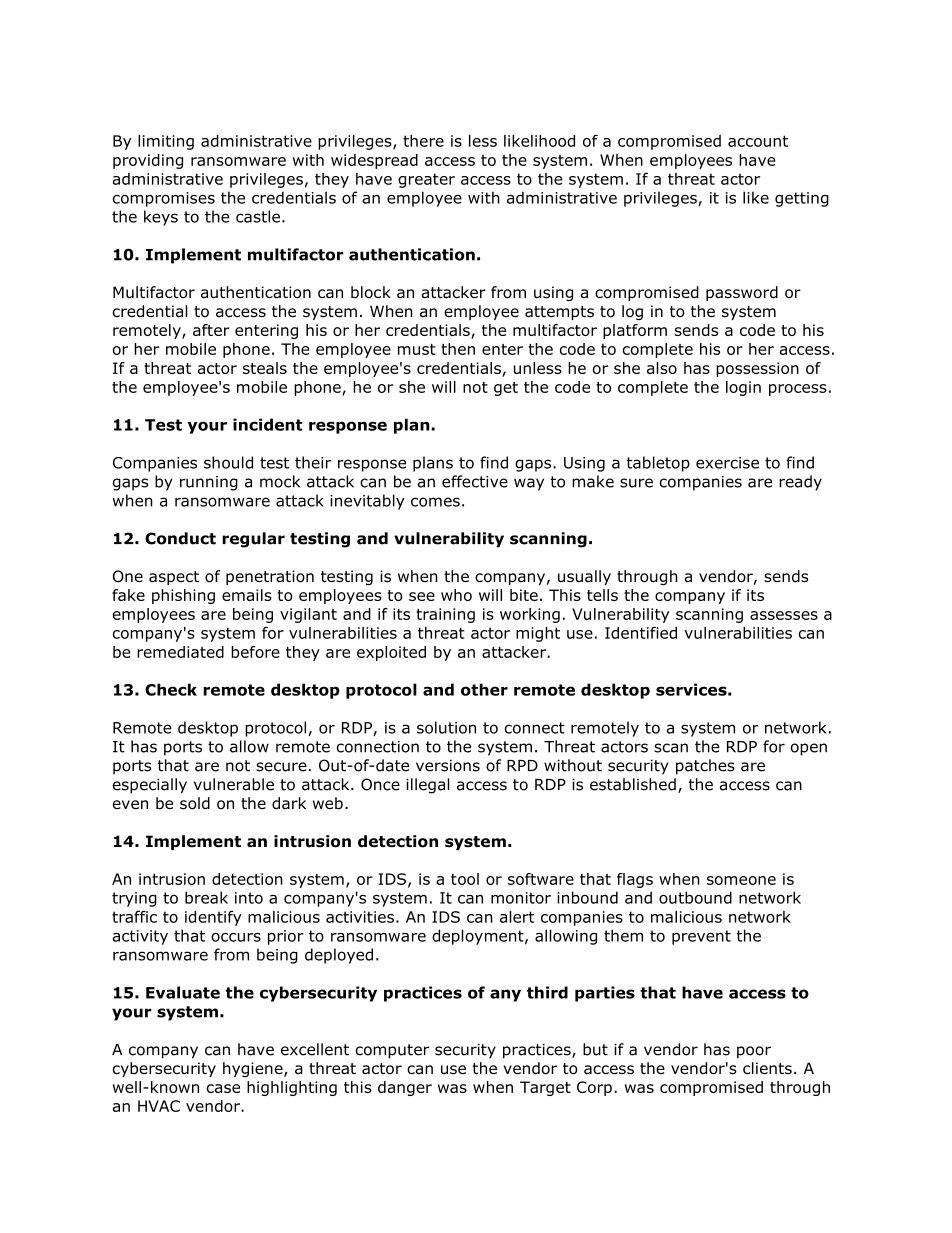  I want to click on vulnerable, so click(234, 784).
